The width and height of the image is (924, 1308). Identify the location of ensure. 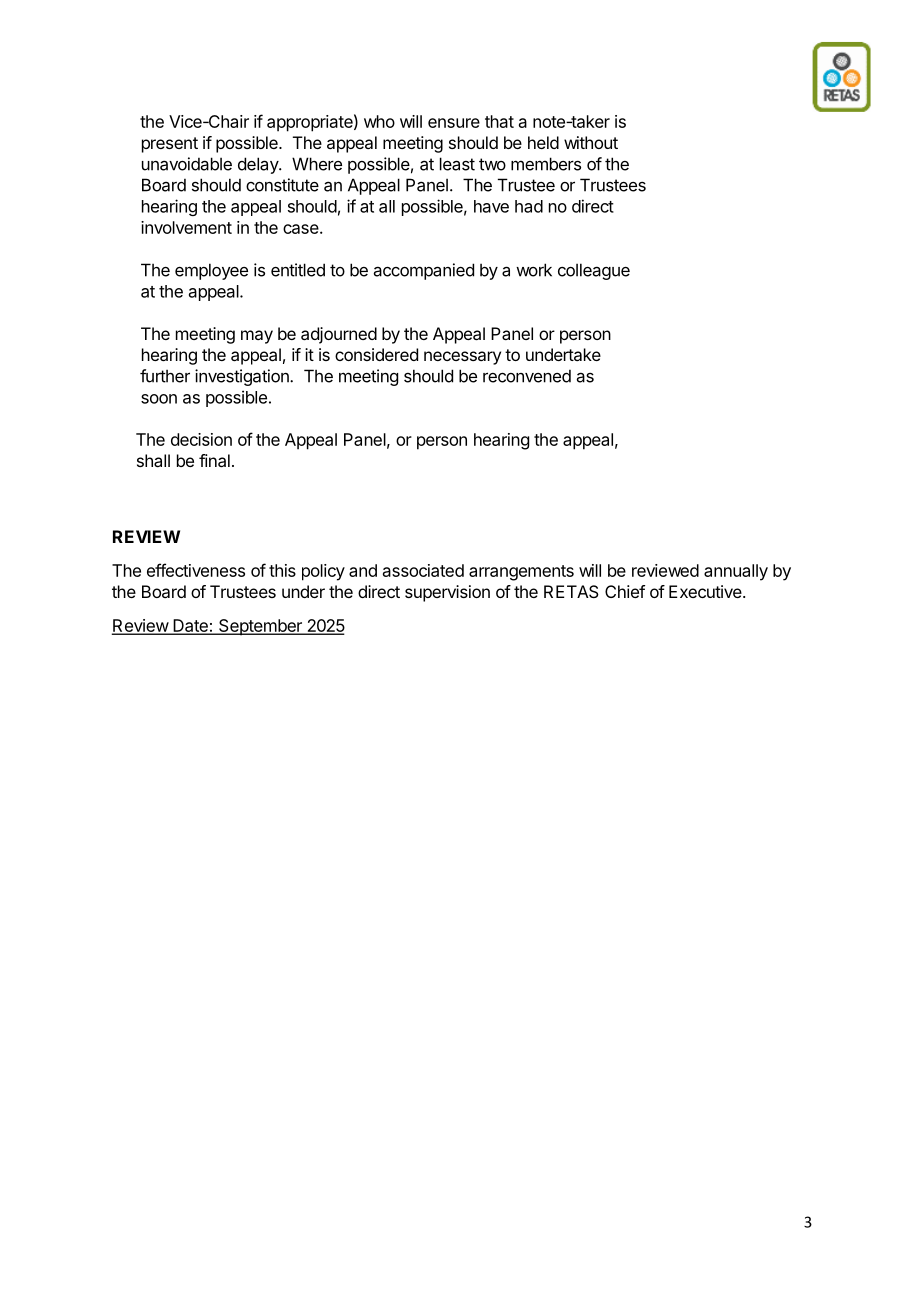
(454, 123).
